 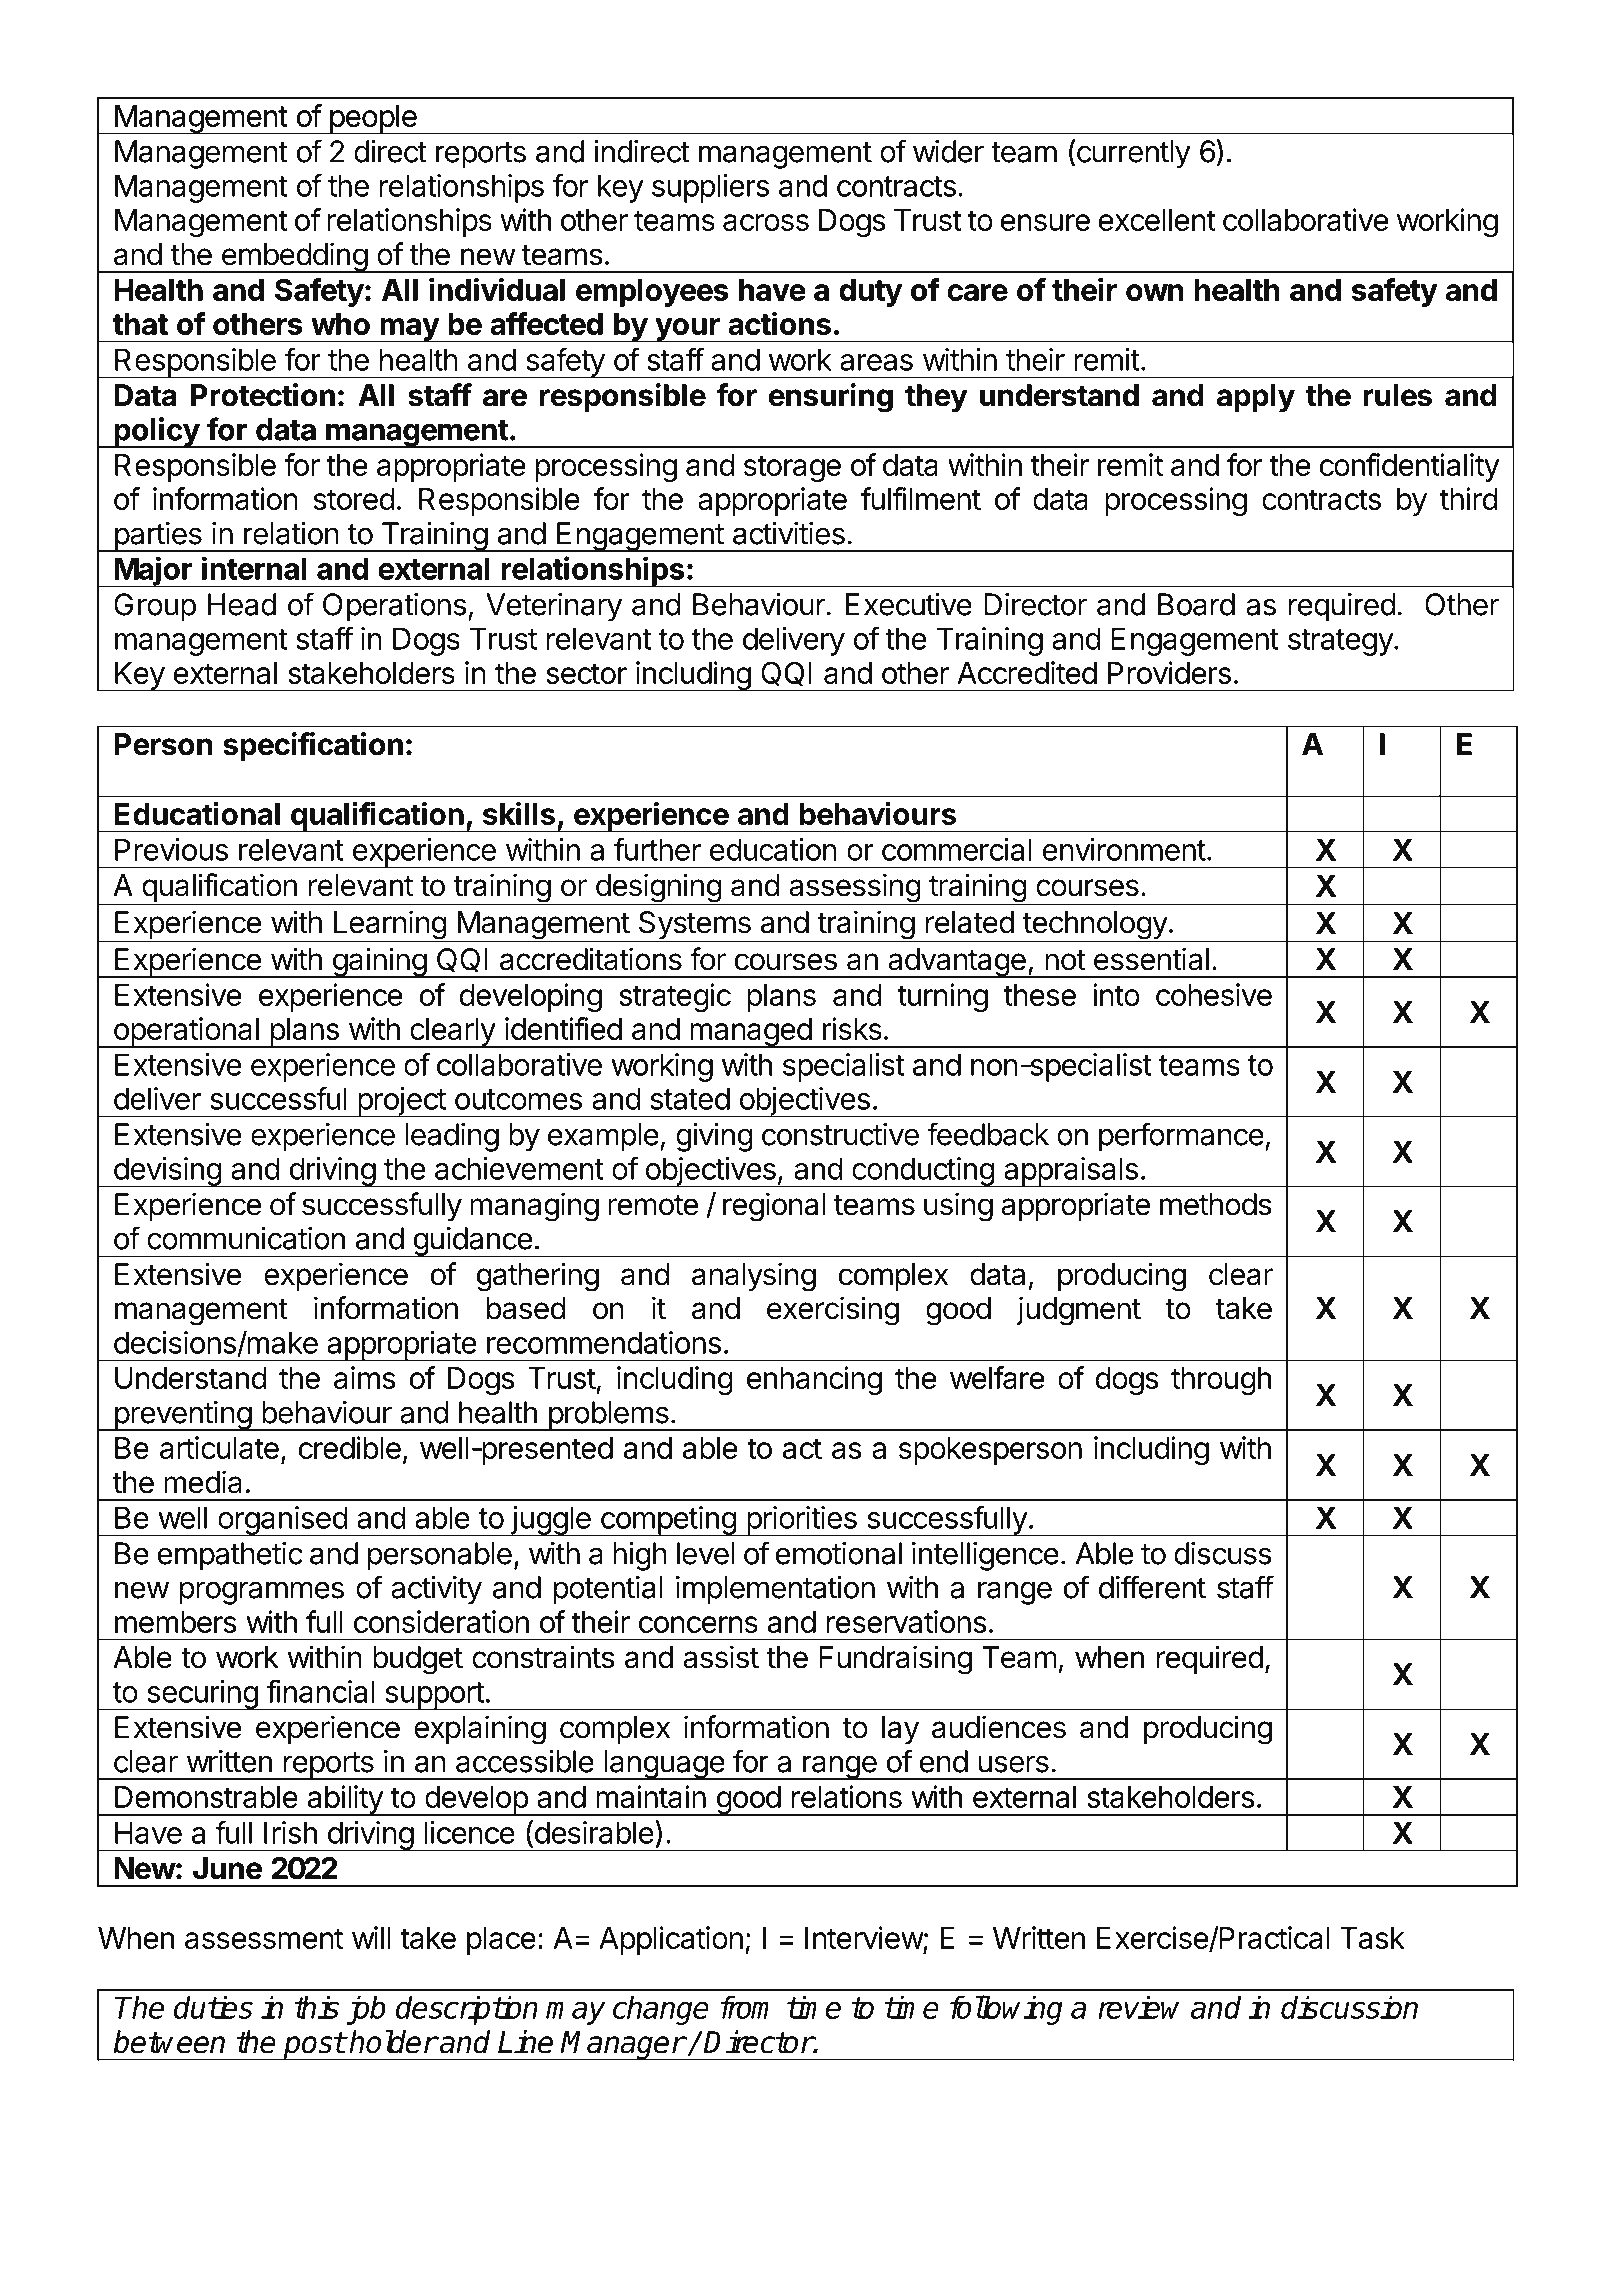 I want to click on different, so click(x=1152, y=1587).
